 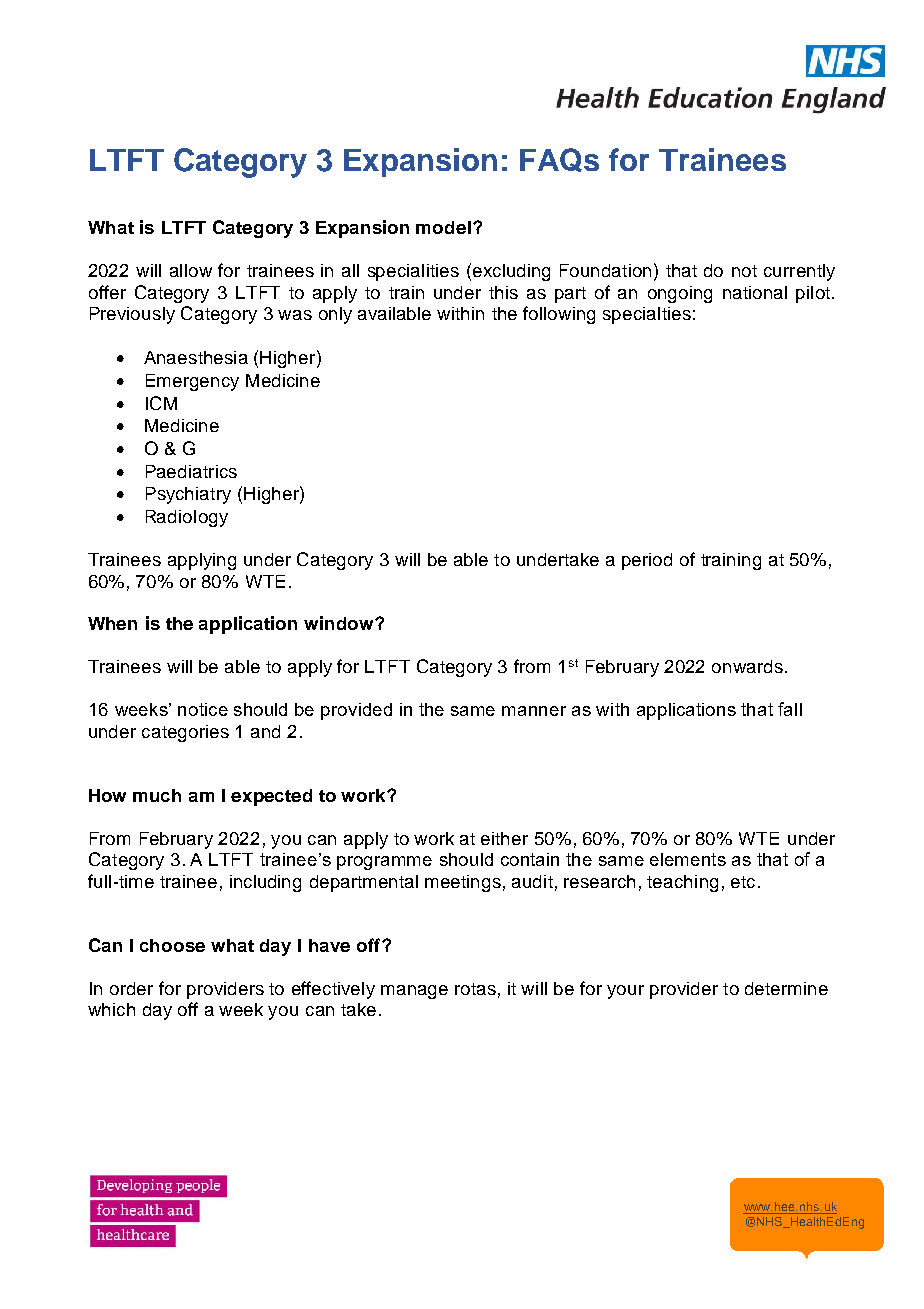 I want to click on When, so click(x=112, y=623).
